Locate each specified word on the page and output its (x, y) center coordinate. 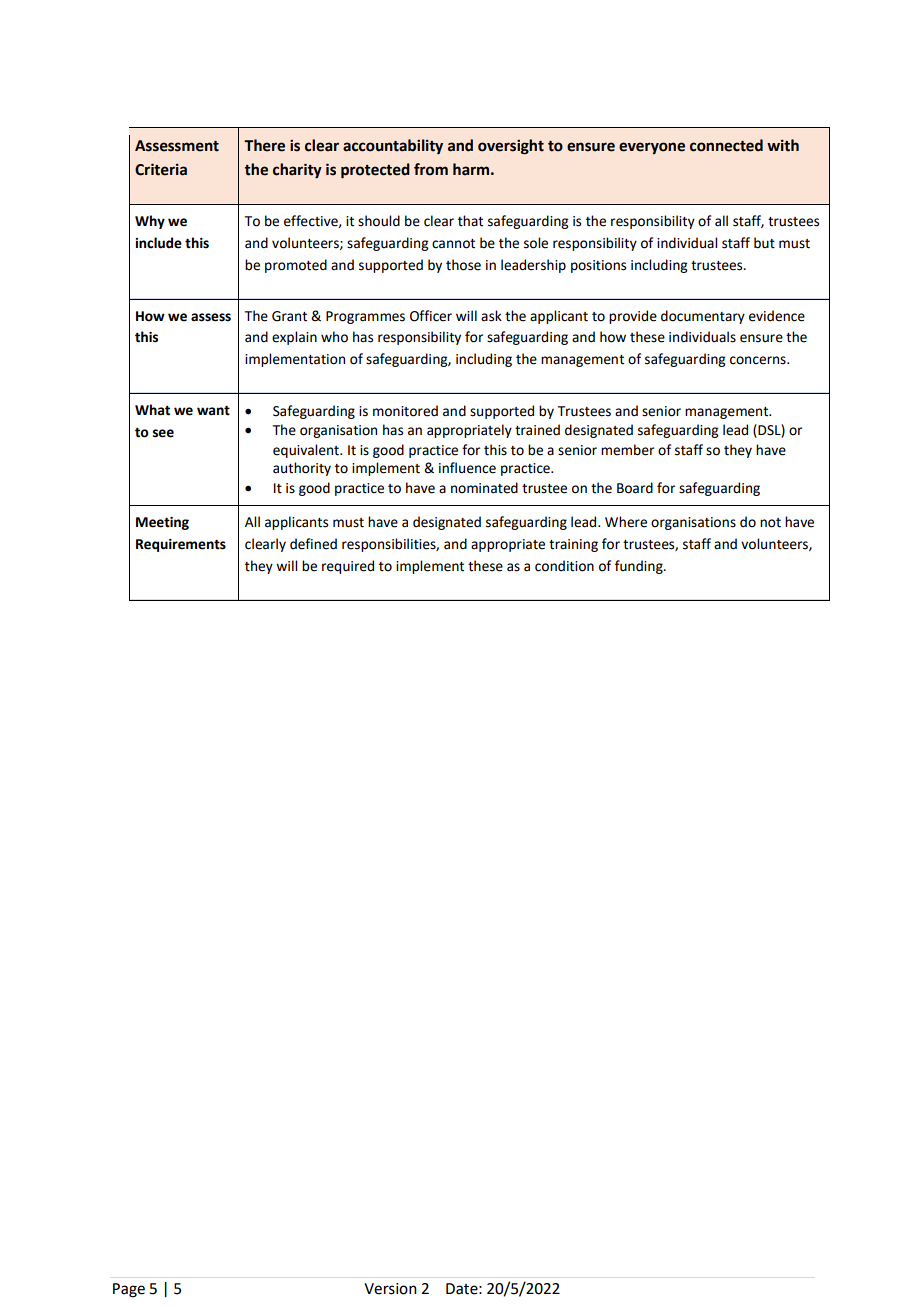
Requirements (181, 545)
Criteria (161, 169)
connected (726, 145)
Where (626, 522)
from (431, 169)
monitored (405, 411)
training (573, 545)
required (348, 567)
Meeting (162, 523)
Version (390, 1289)
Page (129, 1290)
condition (564, 566)
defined (313, 544)
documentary (703, 317)
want (213, 410)
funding (640, 567)
